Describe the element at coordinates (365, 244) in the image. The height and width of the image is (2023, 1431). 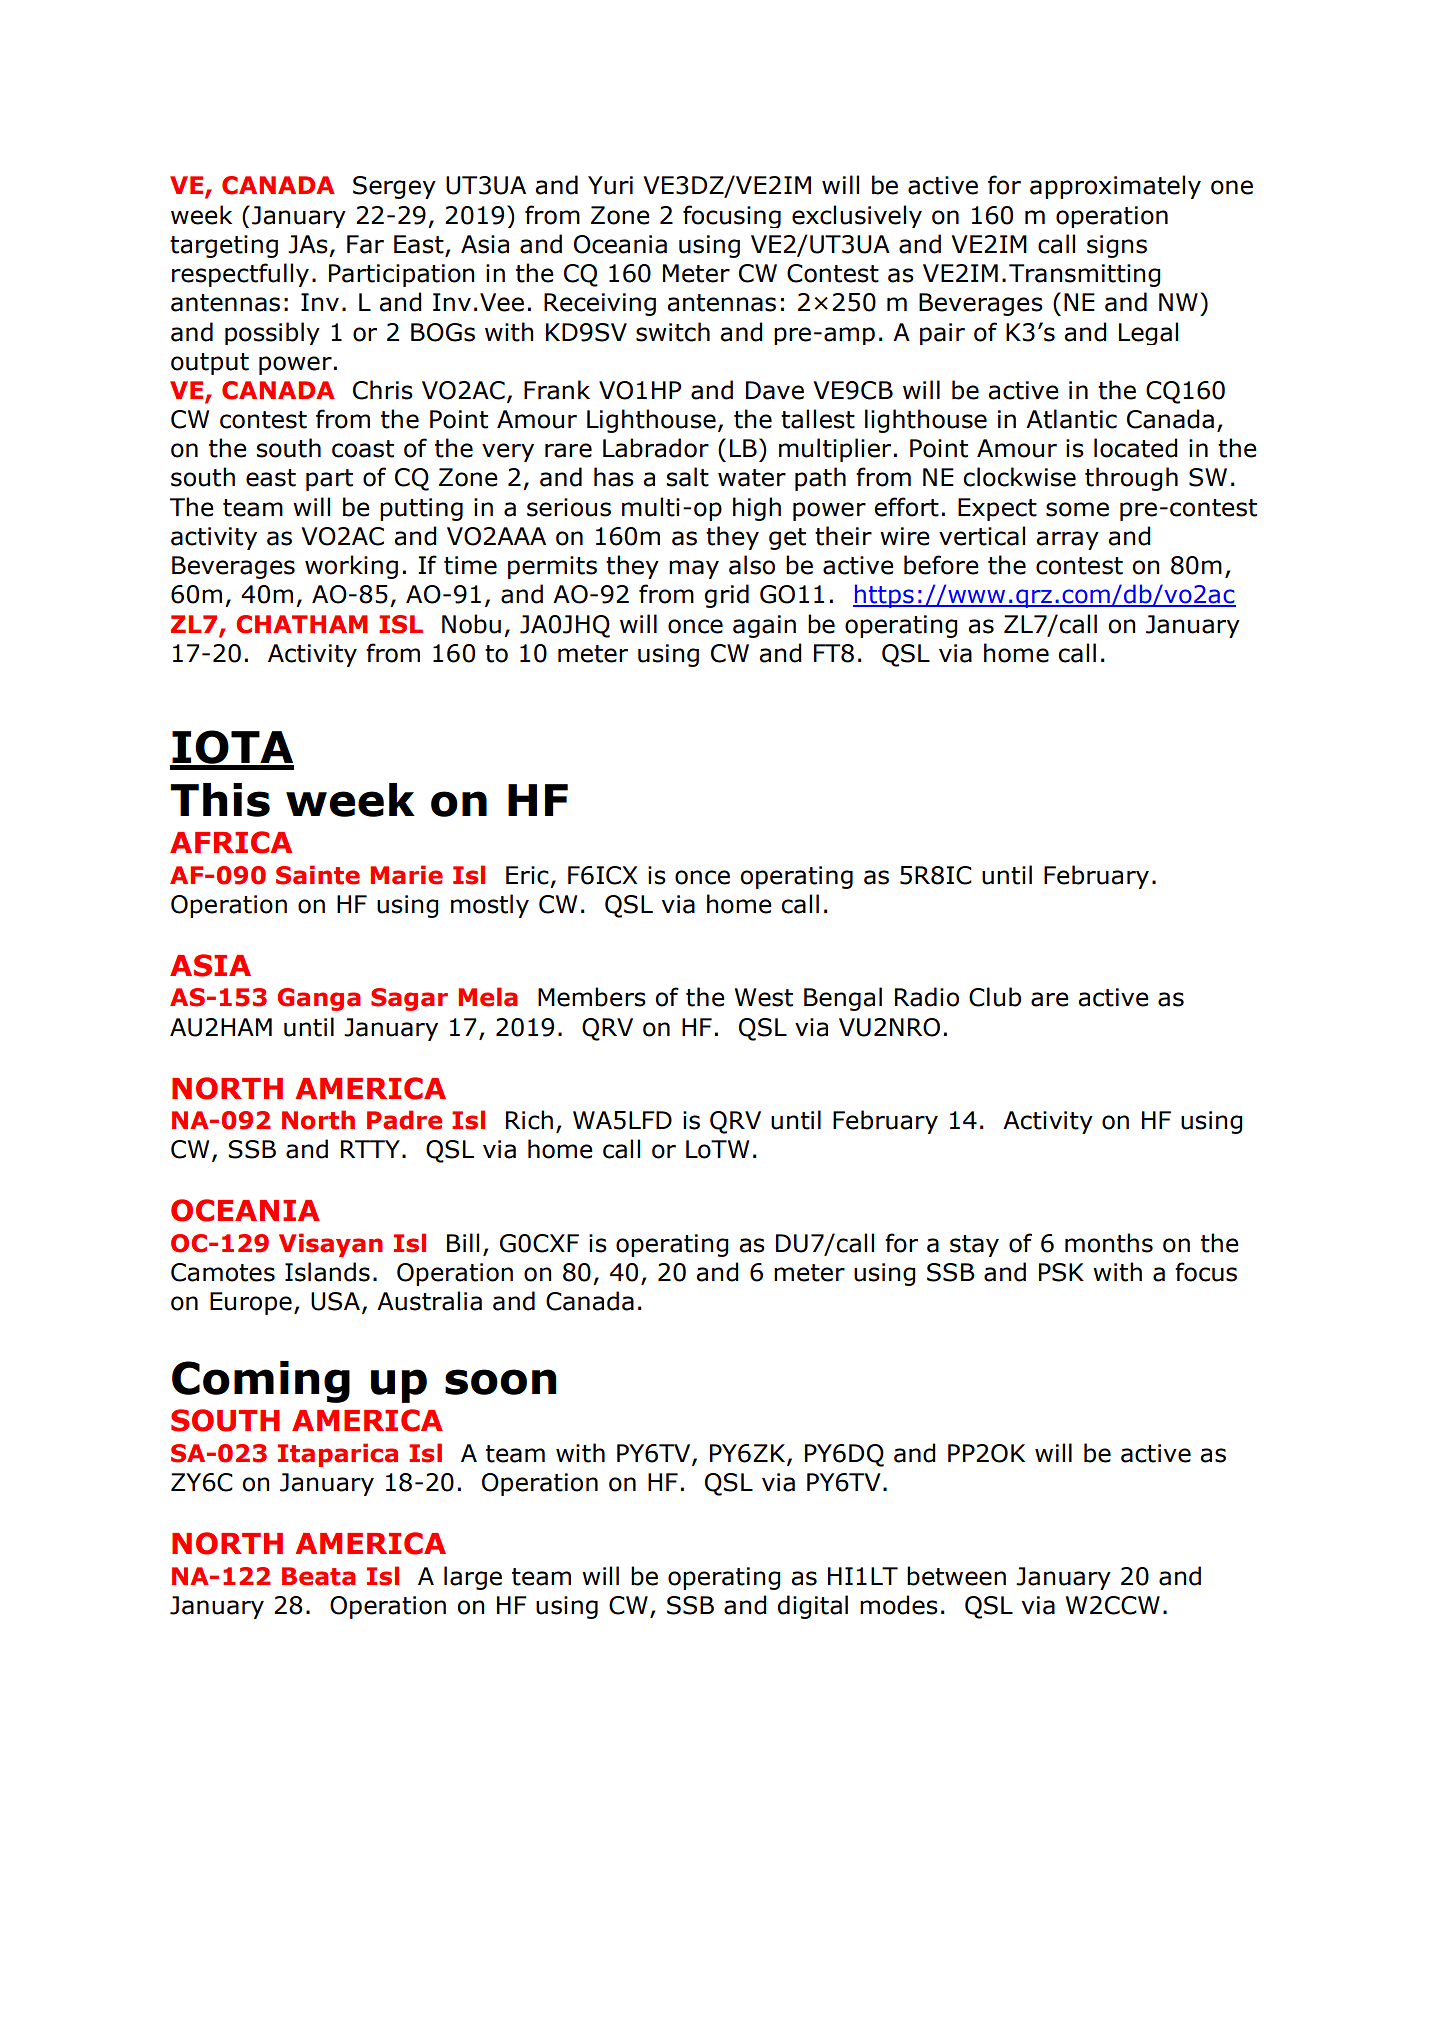
I see `Far` at that location.
